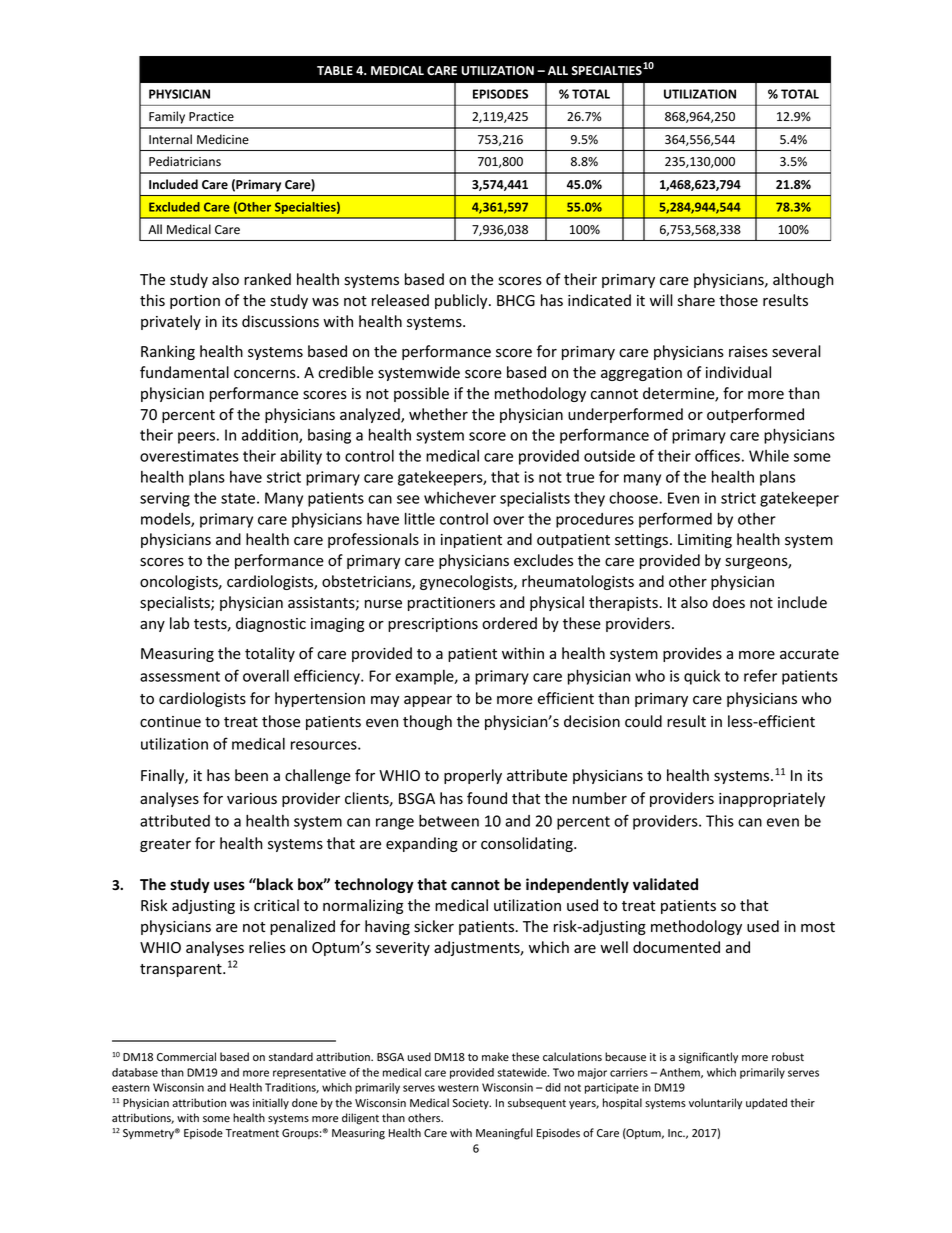 The image size is (952, 1233). I want to click on publicly, so click(462, 301).
